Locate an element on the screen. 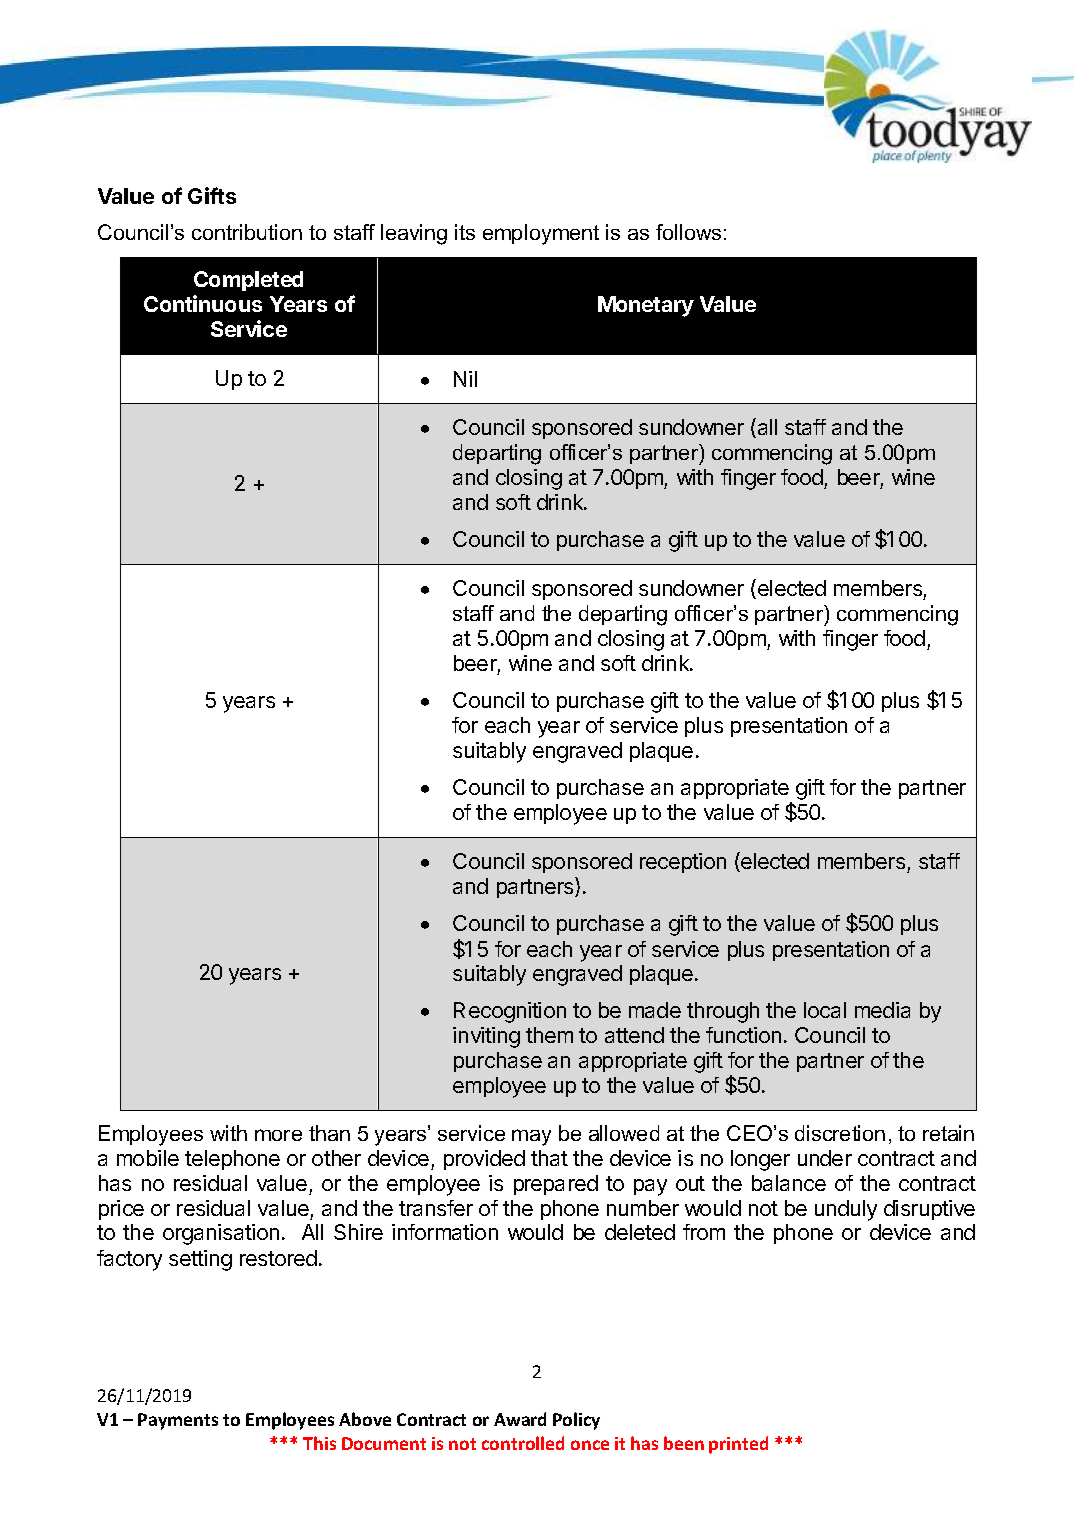  them is located at coordinates (549, 1035).
